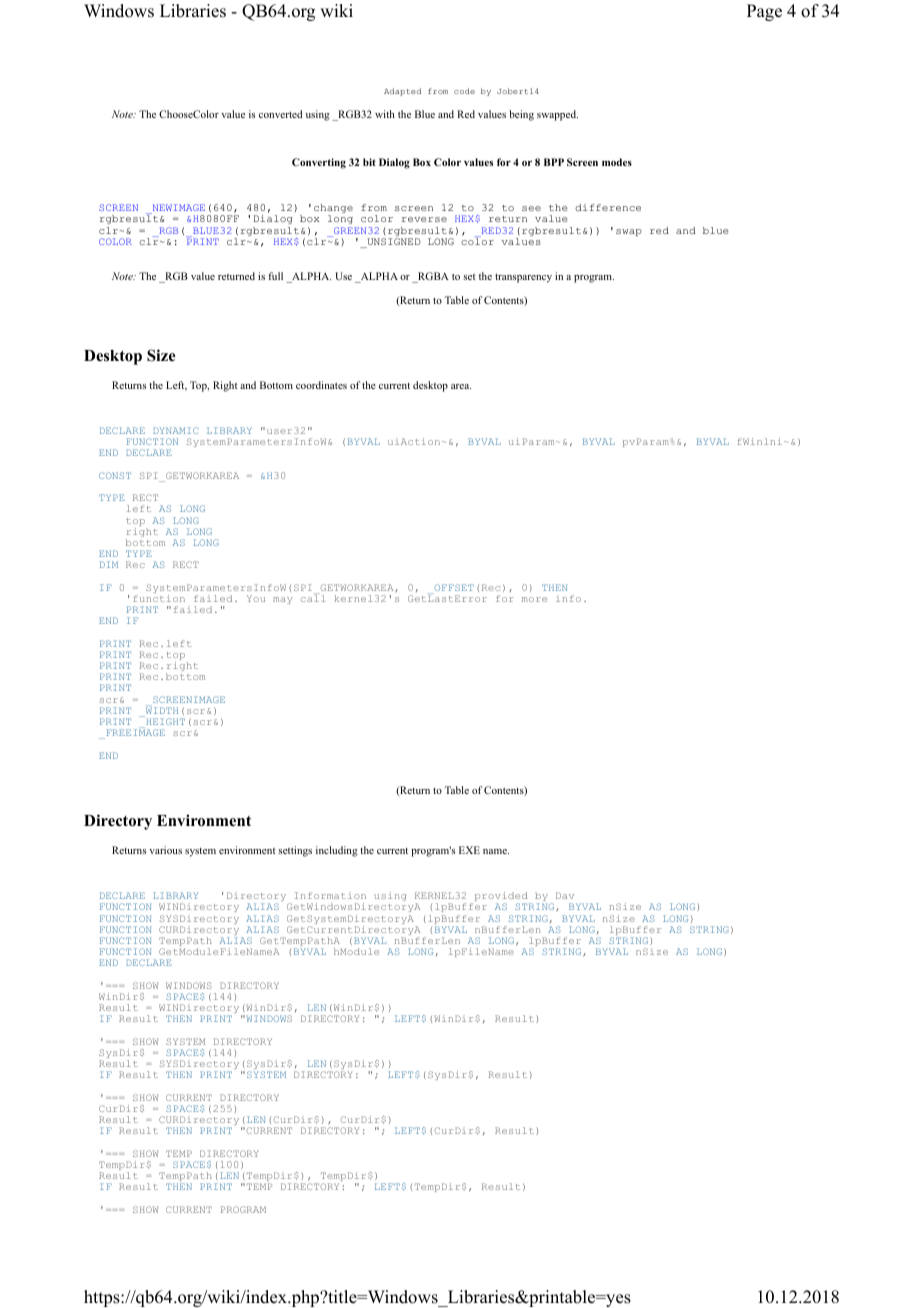  What do you see at coordinates (608, 207) in the document?
I see `difference` at bounding box center [608, 207].
